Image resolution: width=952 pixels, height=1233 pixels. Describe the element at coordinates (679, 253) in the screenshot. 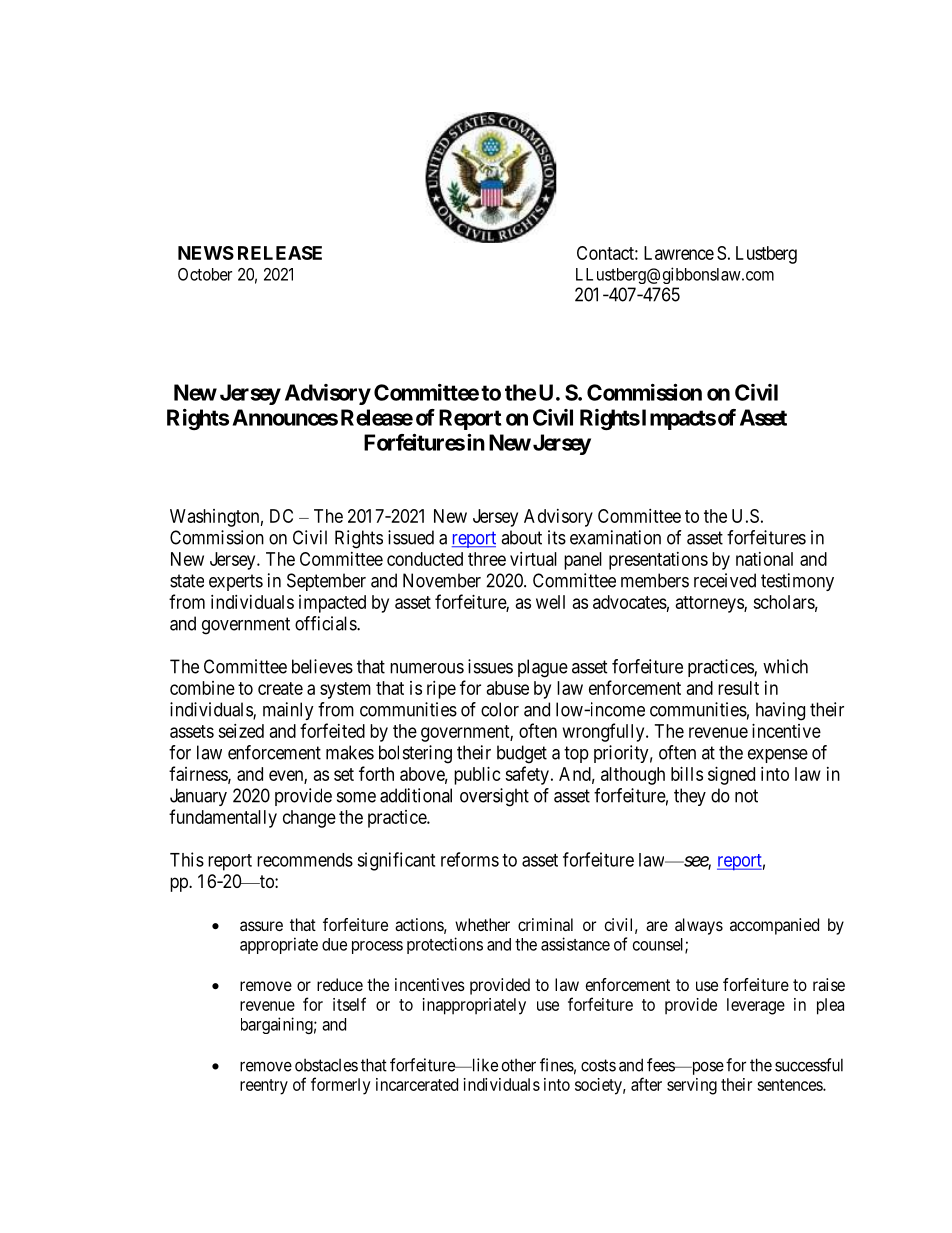

I see `Lawrence` at that location.
